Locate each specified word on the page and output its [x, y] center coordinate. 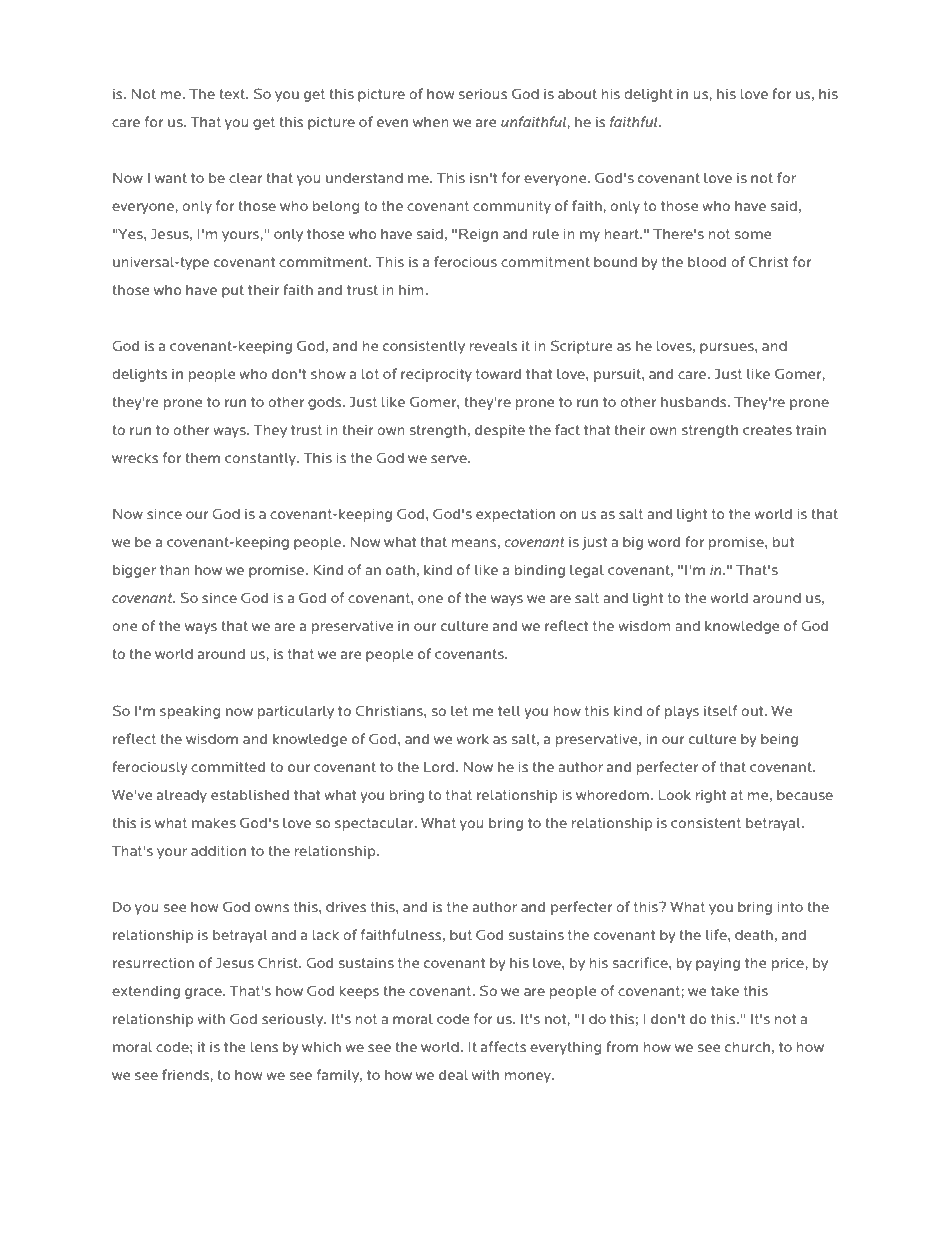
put [233, 291]
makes [214, 823]
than [175, 570]
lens [264, 1047]
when [431, 122]
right [711, 796]
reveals [493, 346]
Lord [439, 767]
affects [503, 1046]
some [753, 235]
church [747, 1047]
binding [540, 571]
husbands [695, 402]
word [664, 542]
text [233, 94]
